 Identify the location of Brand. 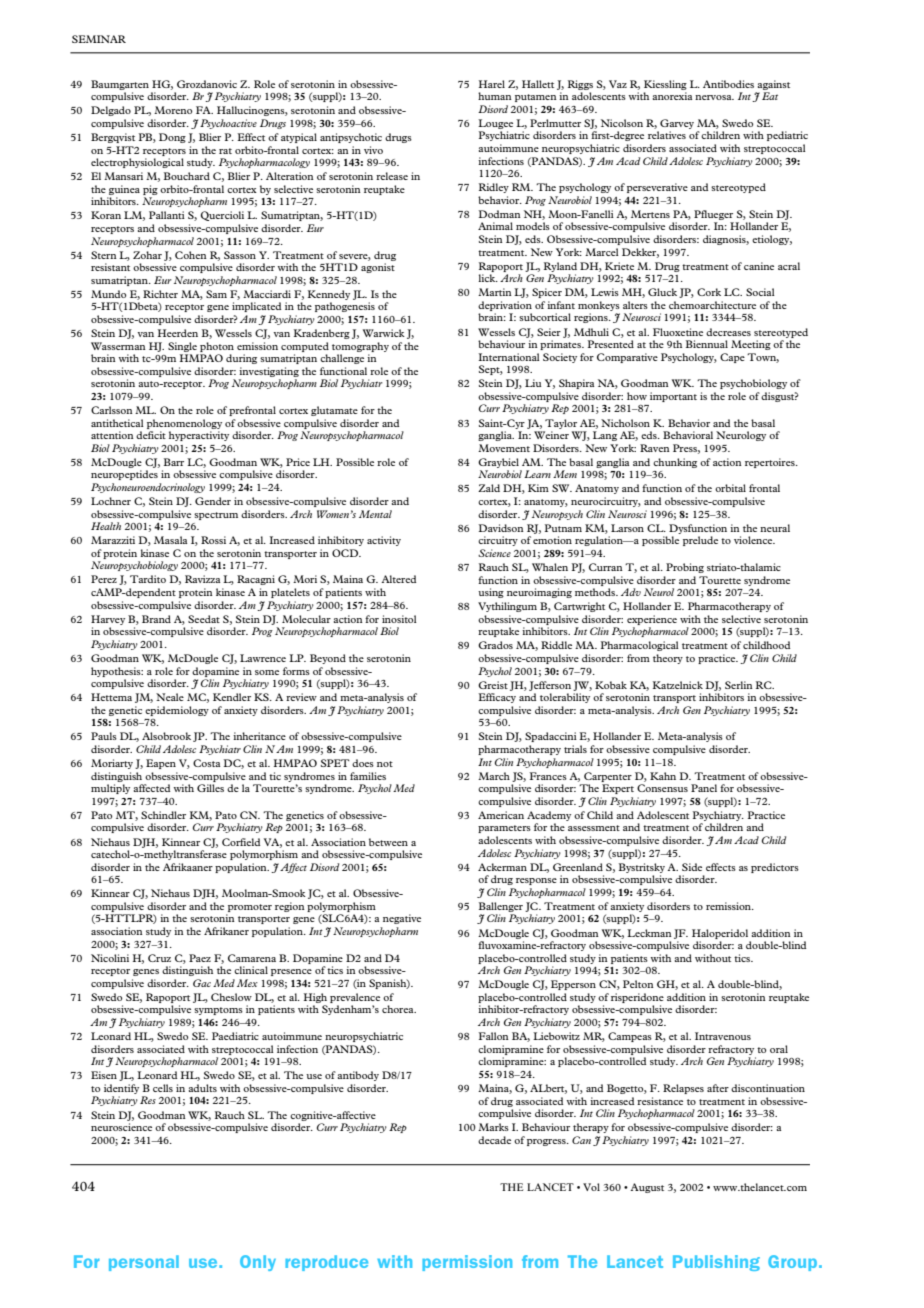
(156, 619).
